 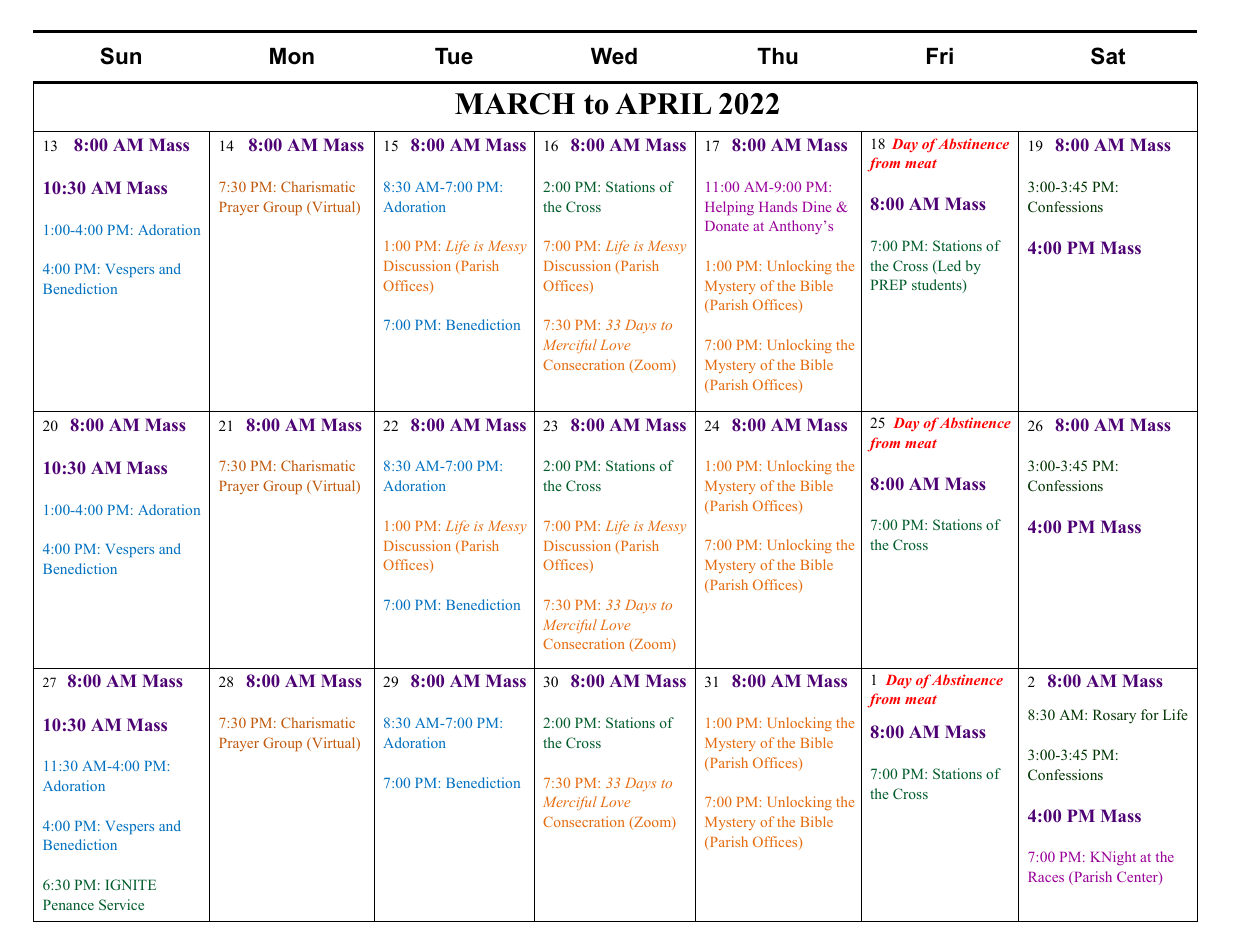 I want to click on Service, so click(x=121, y=904).
